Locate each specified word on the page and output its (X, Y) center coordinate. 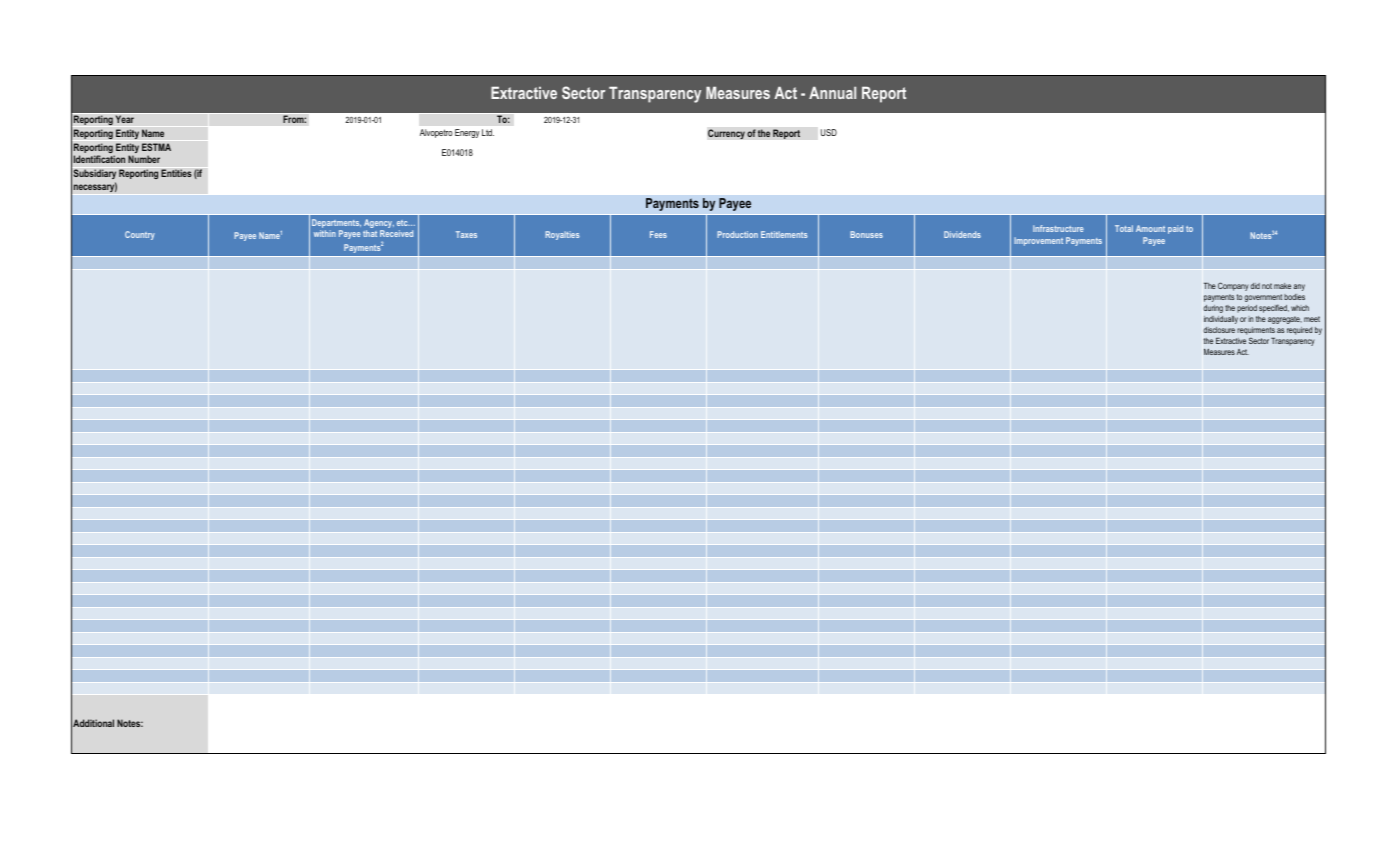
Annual (832, 92)
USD (829, 132)
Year (124, 119)
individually (1221, 320)
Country (140, 235)
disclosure (1219, 330)
